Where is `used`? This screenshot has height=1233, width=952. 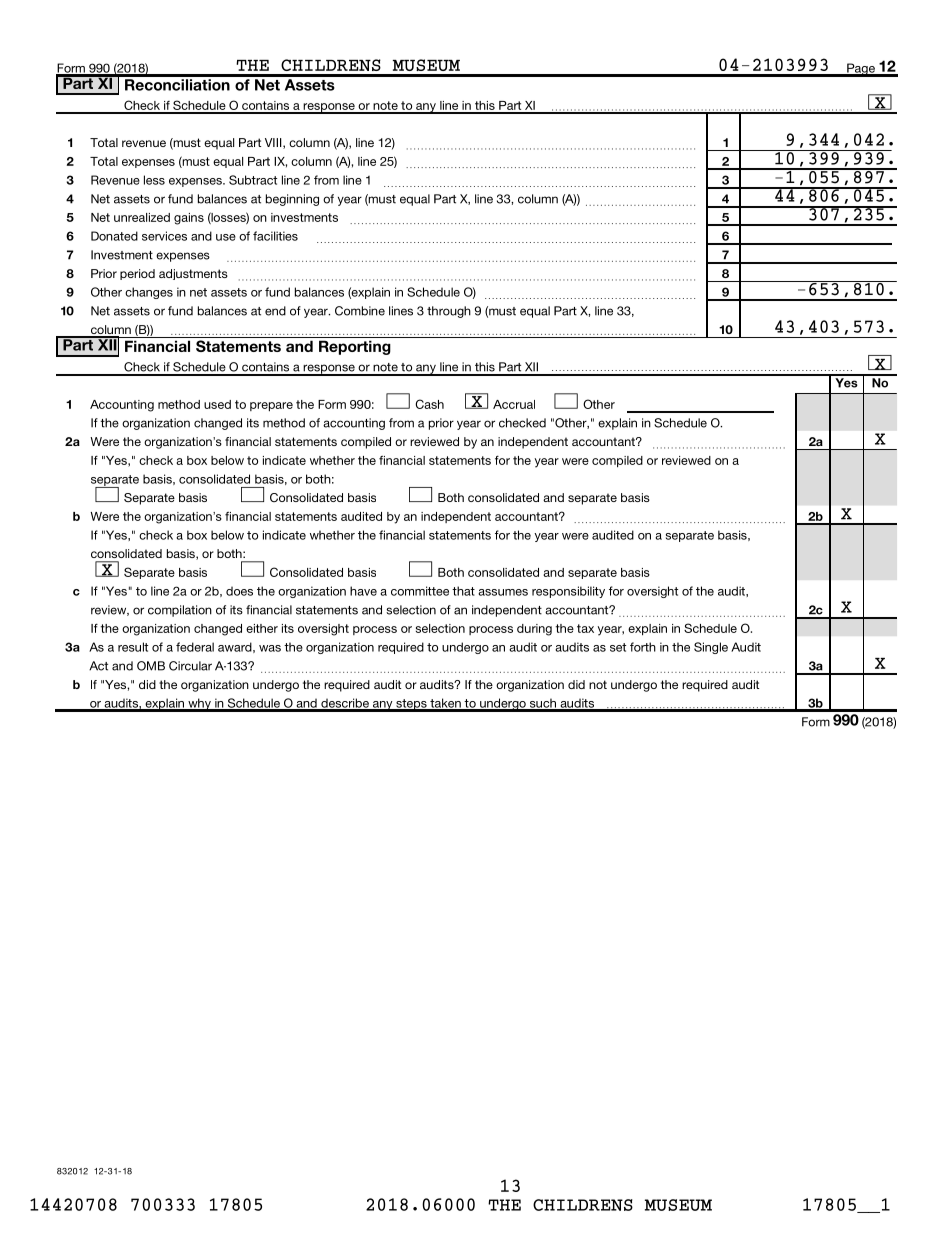 used is located at coordinates (217, 404).
